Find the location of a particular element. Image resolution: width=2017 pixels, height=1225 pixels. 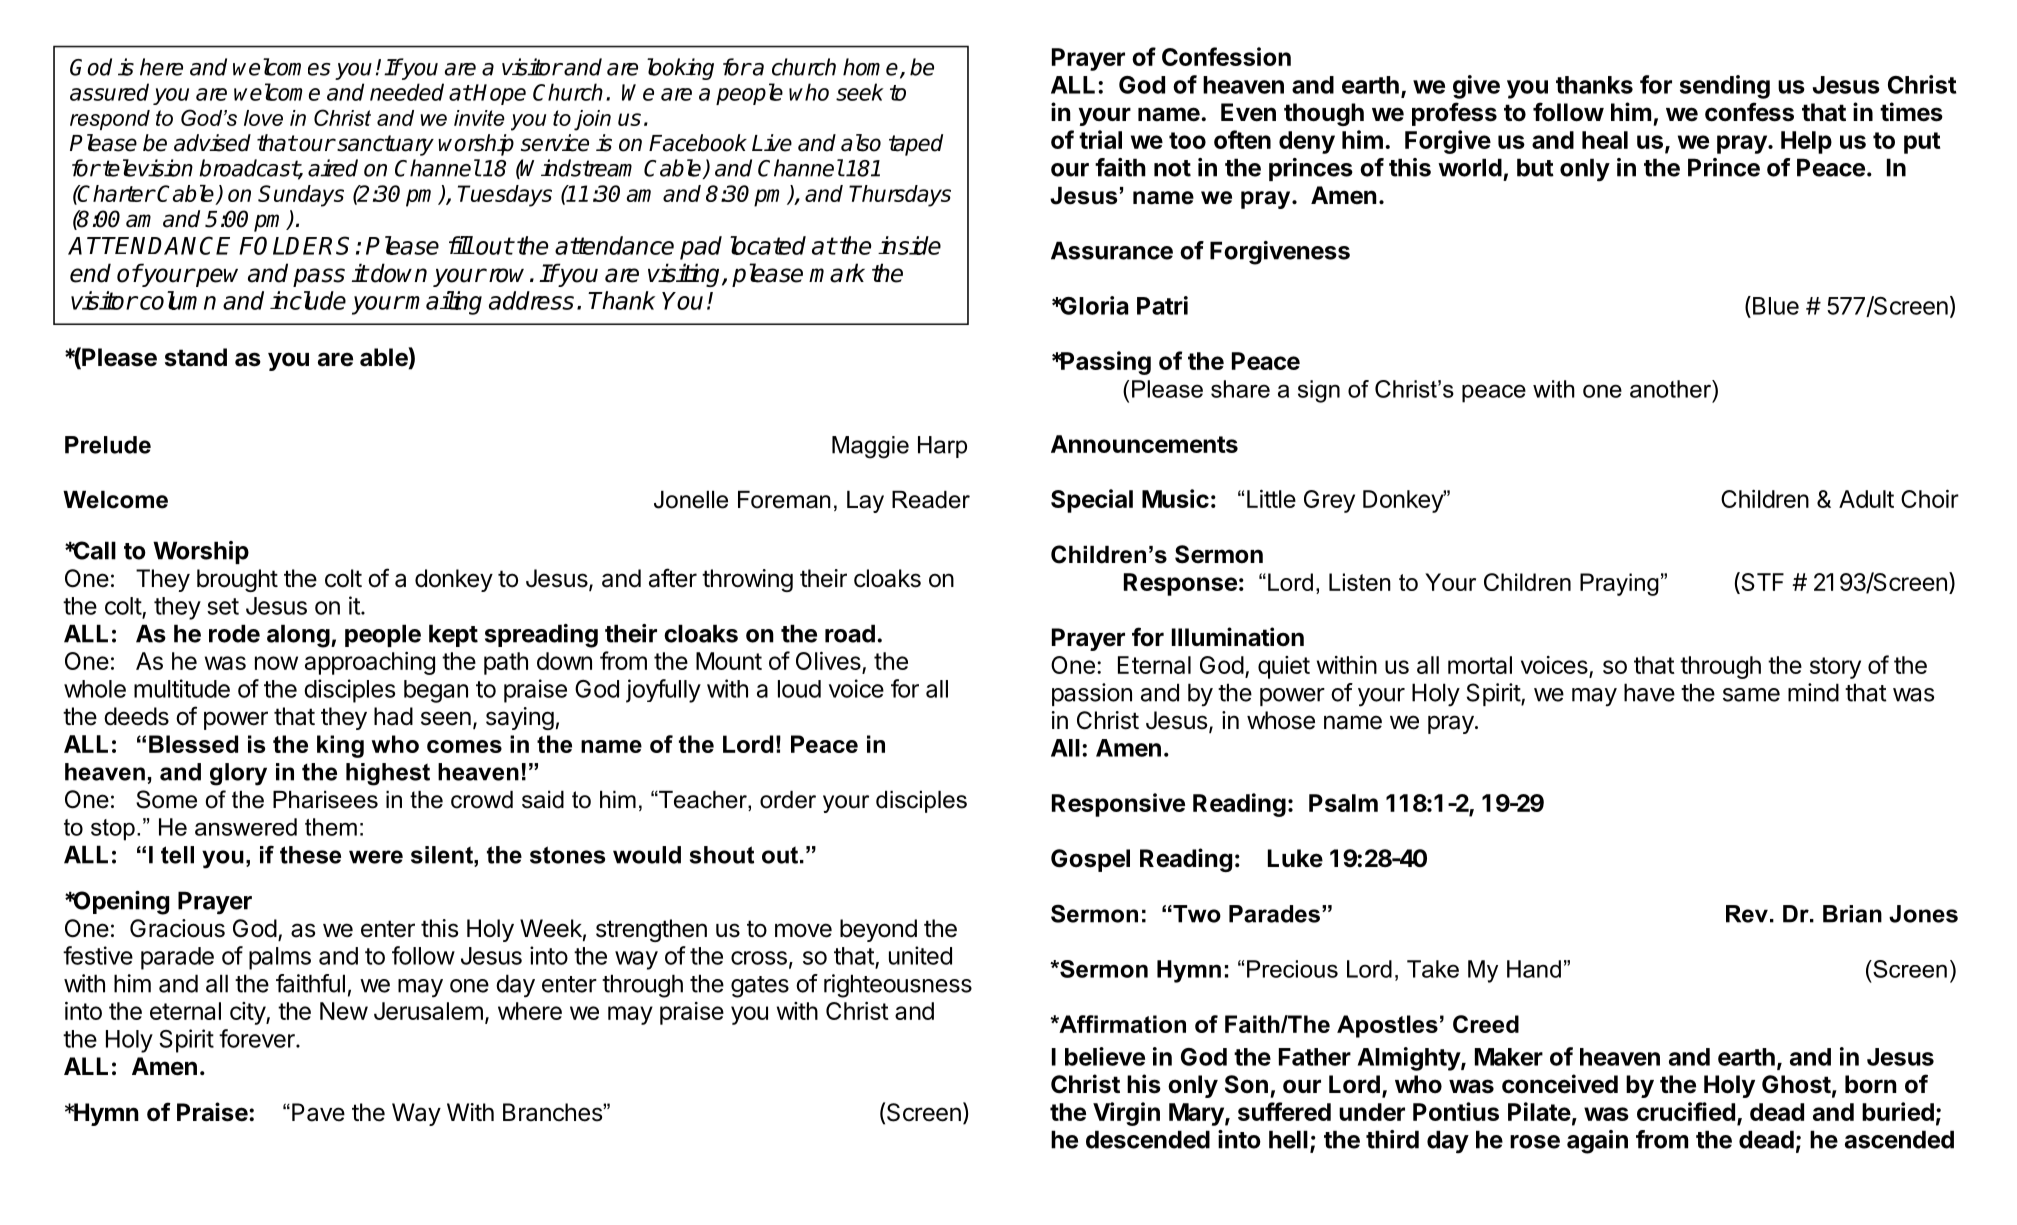

Pave is located at coordinates (318, 1112).
